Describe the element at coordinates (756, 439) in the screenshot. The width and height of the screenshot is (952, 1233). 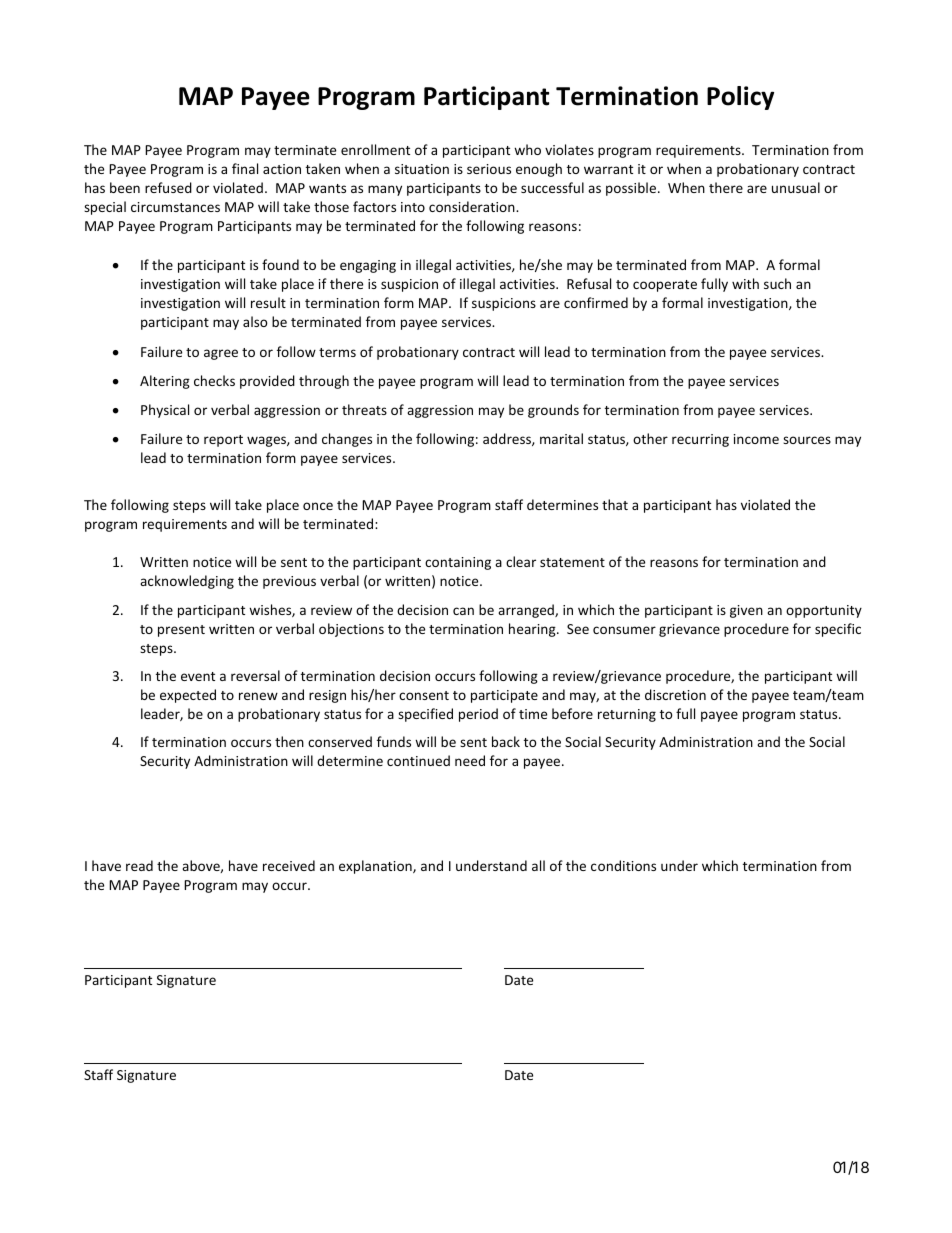
I see `income` at that location.
